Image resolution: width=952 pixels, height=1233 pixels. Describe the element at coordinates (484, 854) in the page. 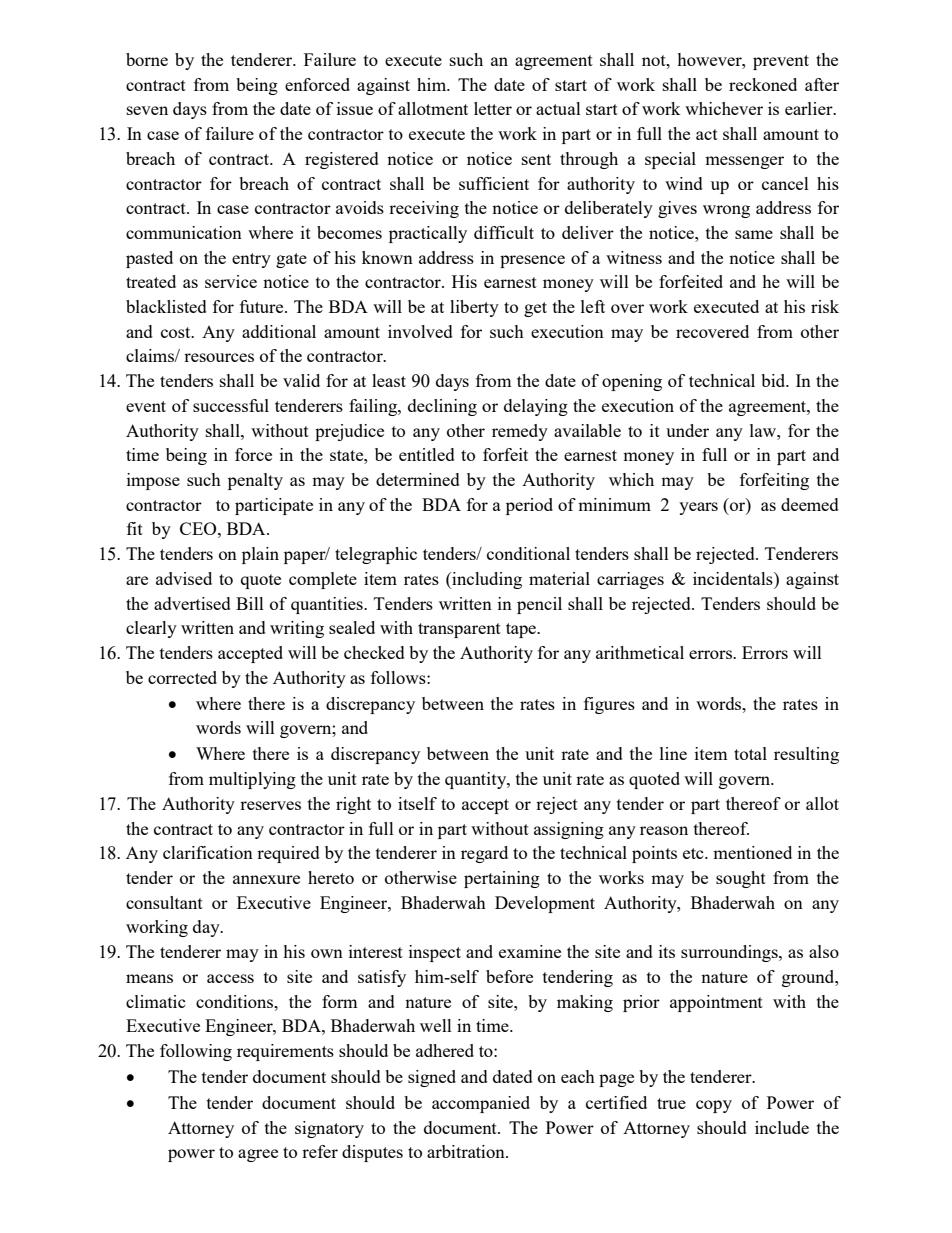

I see `regard` at that location.
